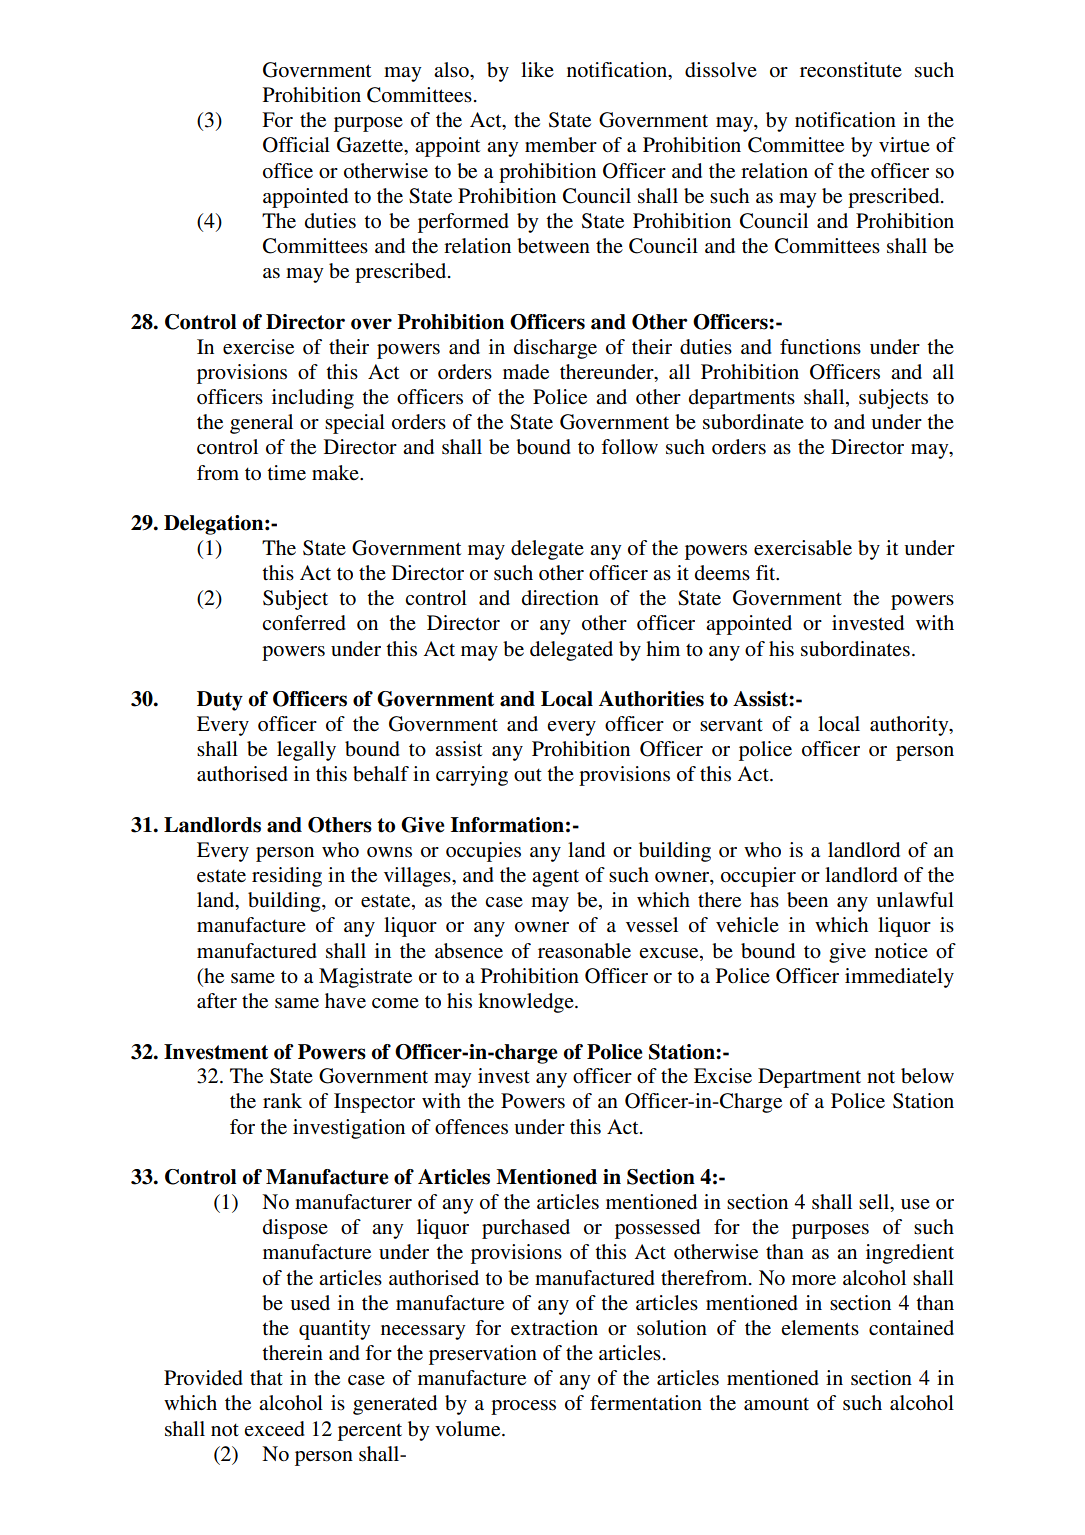  Describe the element at coordinates (526, 372) in the document. I see `made` at that location.
